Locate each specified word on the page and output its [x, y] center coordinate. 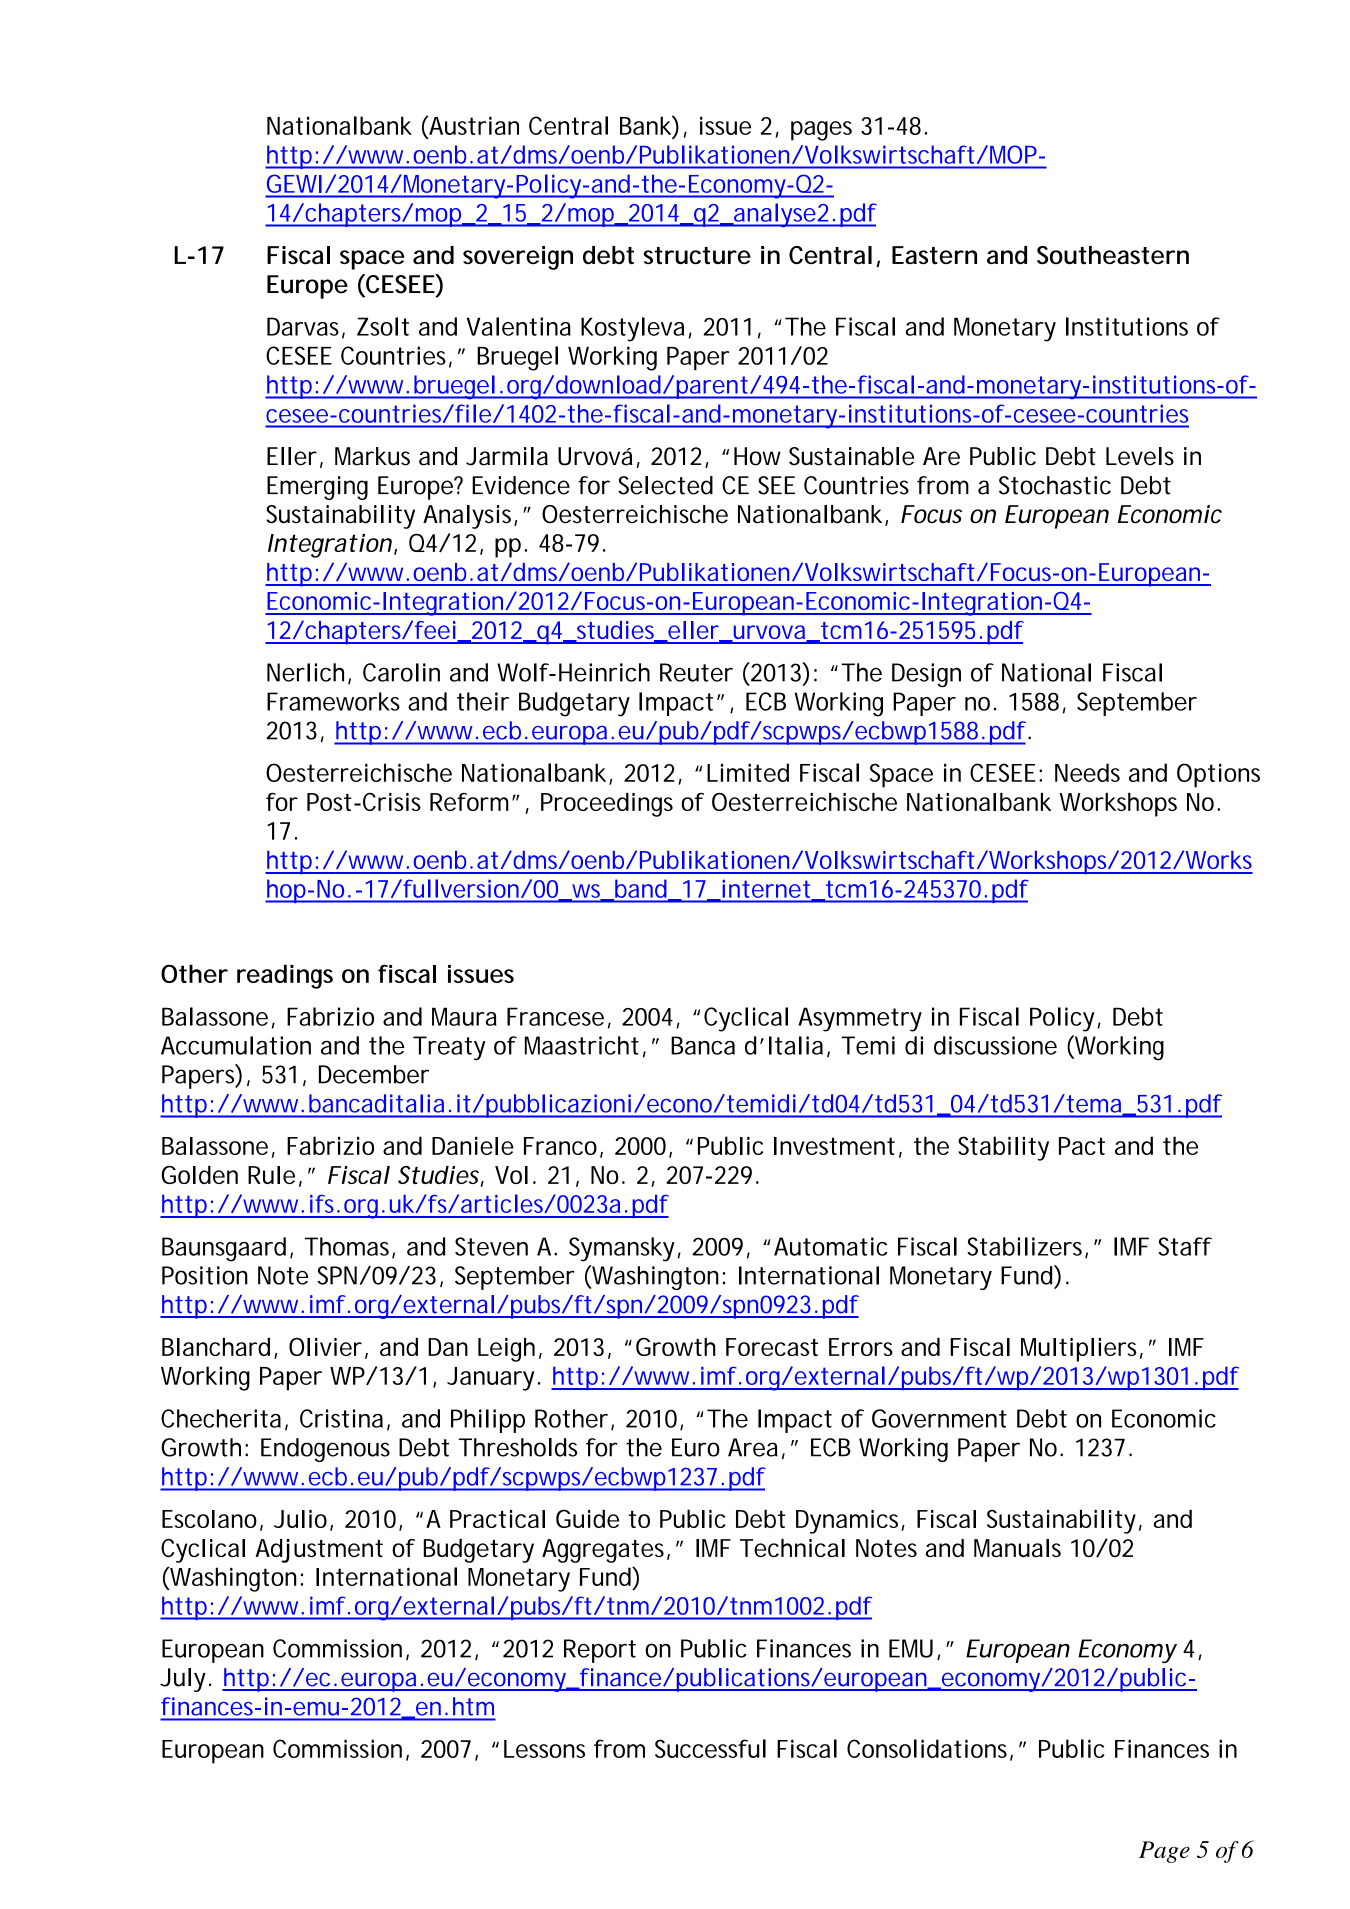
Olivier [325, 1347]
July [183, 1680]
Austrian [473, 125]
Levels [1140, 456]
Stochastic [1055, 485]
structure [697, 255]
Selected [665, 485]
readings [285, 976]
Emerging [317, 488]
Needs [1087, 772]
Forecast [772, 1347]
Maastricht [582, 1045]
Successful [710, 1748]
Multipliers [1079, 1350]
